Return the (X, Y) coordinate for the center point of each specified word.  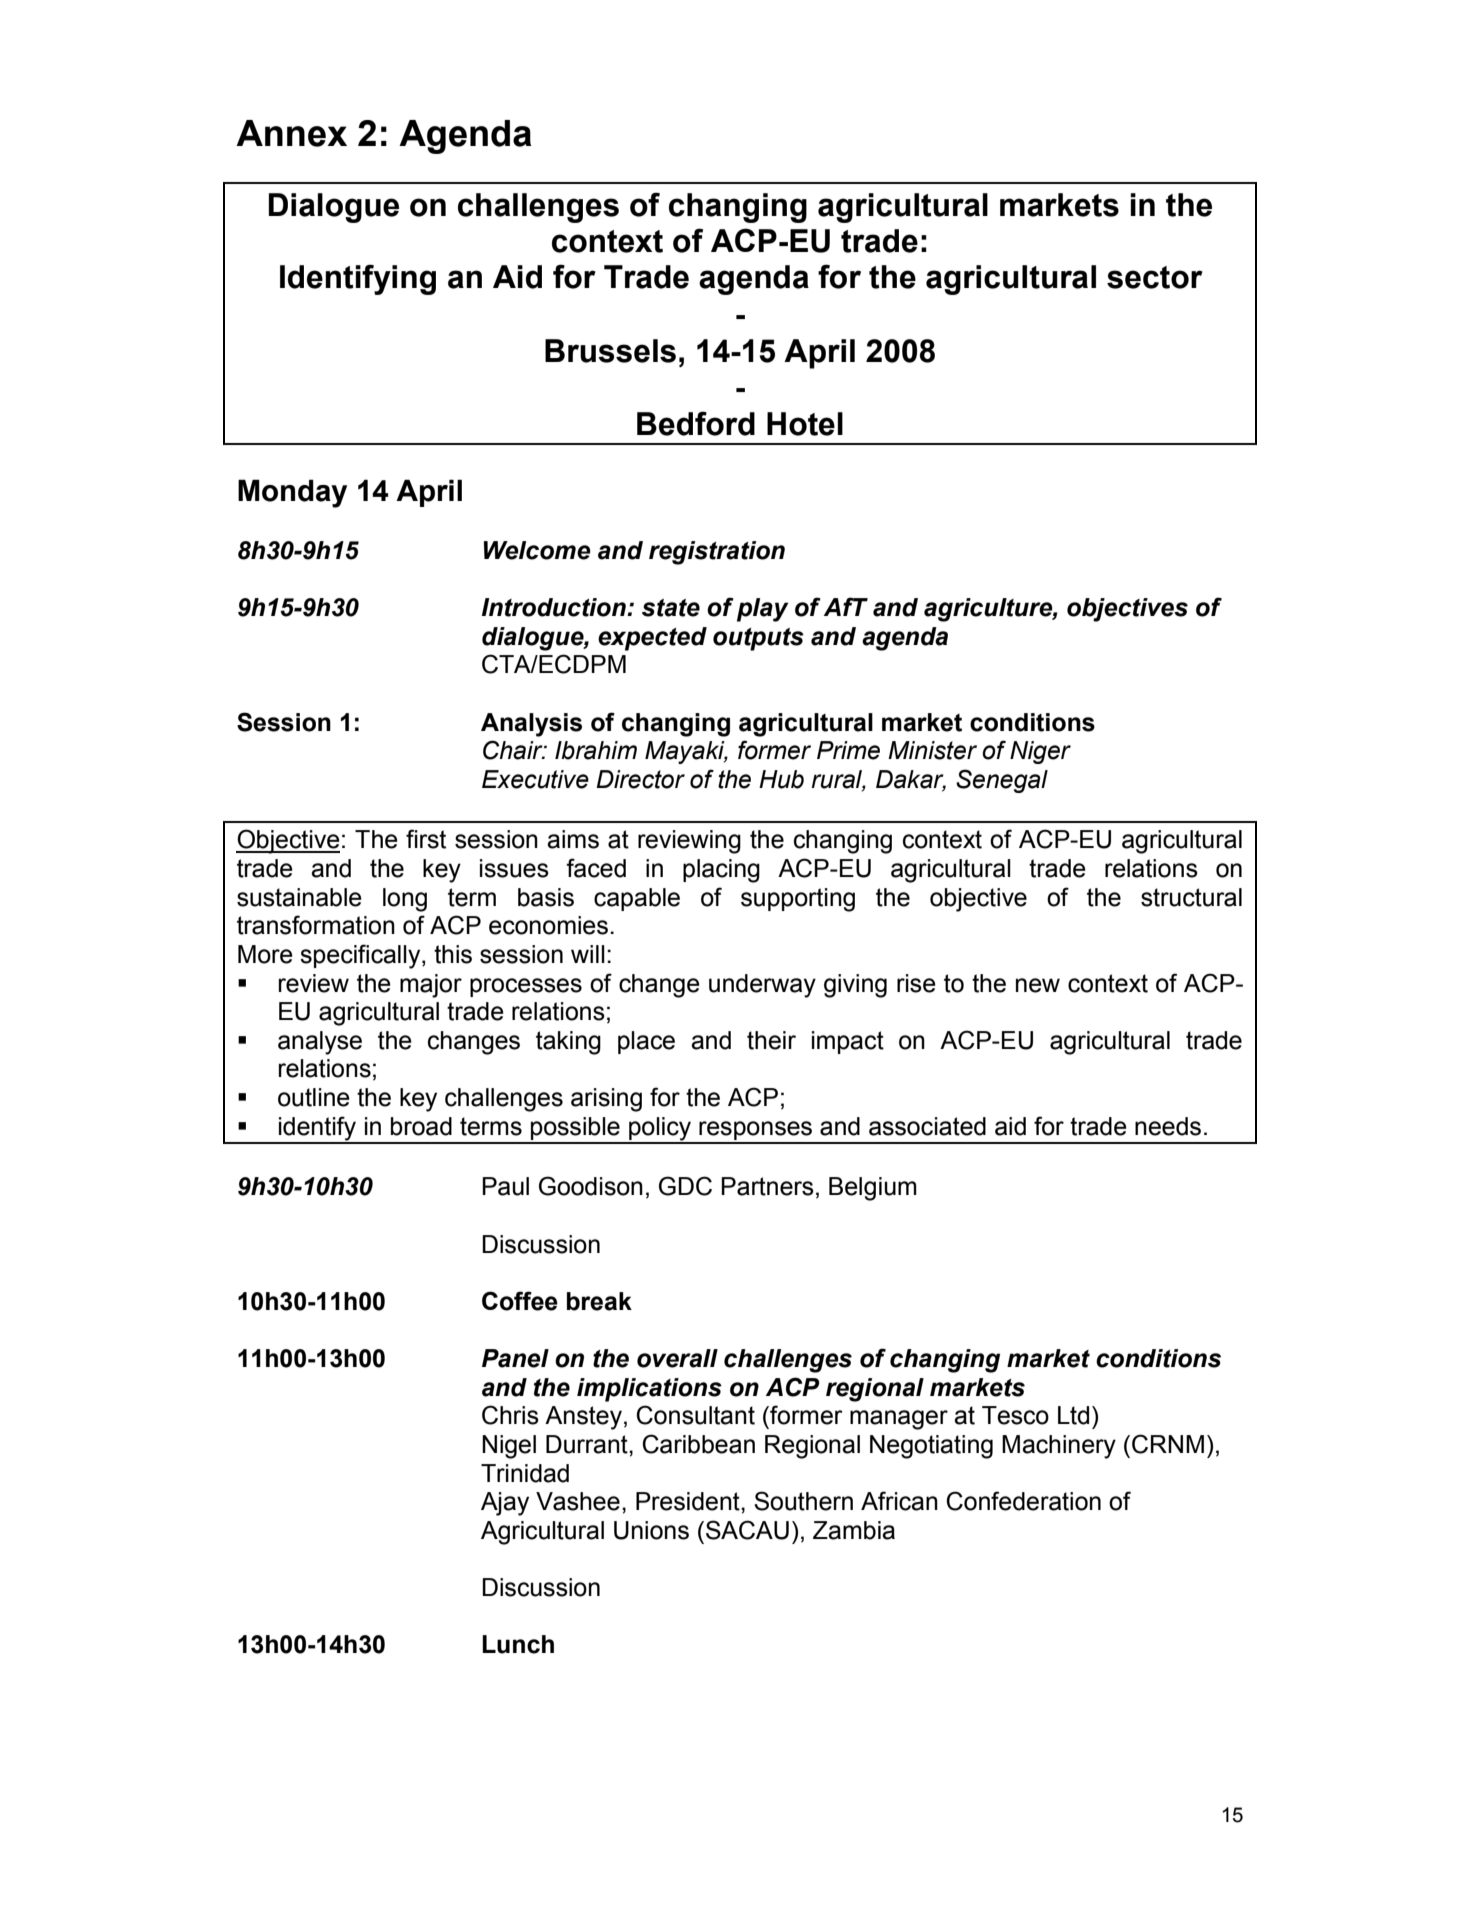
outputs (758, 639)
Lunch (518, 1644)
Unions (651, 1530)
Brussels (610, 351)
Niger (1040, 752)
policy (660, 1130)
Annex (291, 133)
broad (421, 1126)
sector (1155, 277)
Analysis (531, 725)
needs (1168, 1126)
